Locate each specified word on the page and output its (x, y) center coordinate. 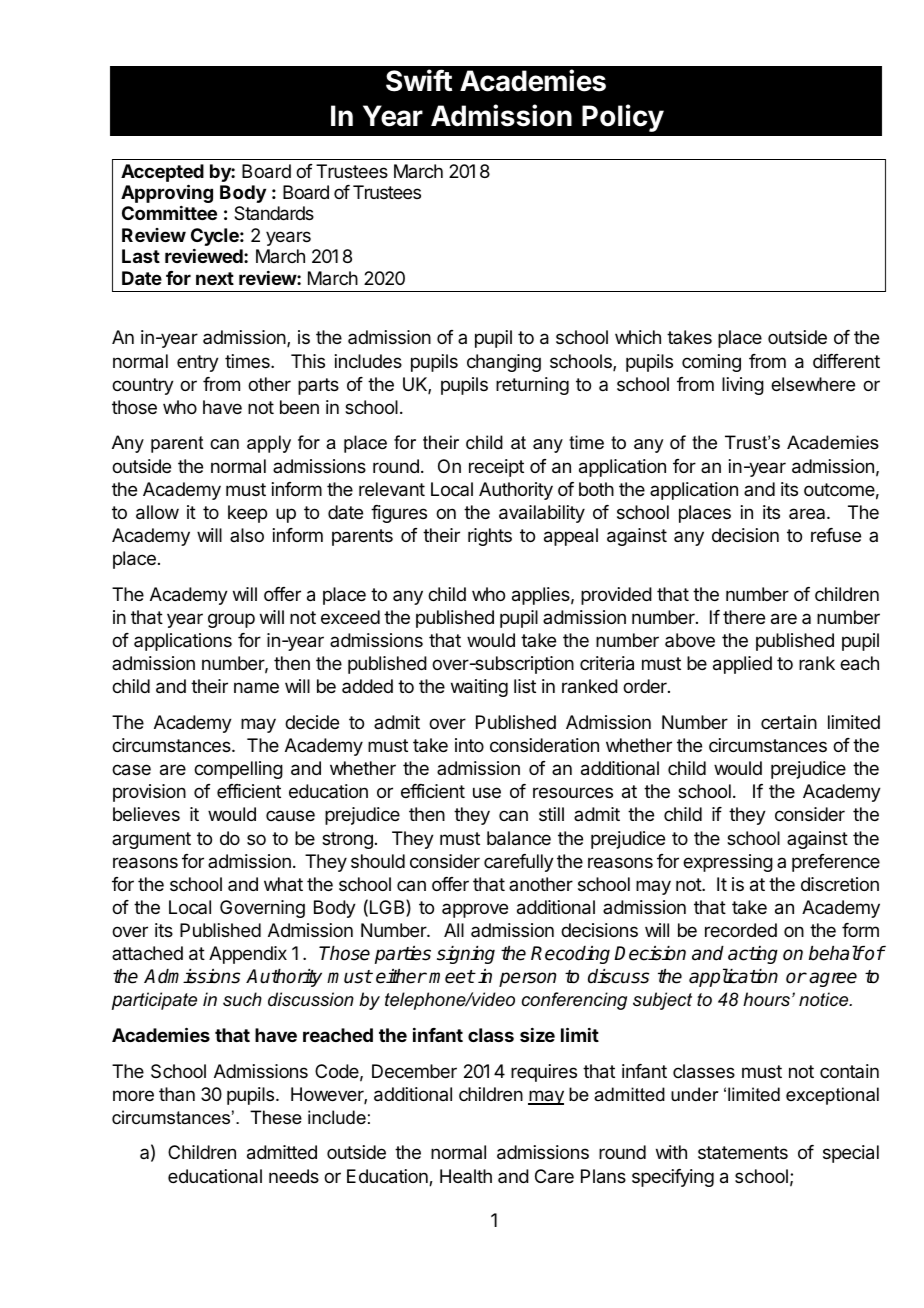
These (276, 1117)
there (744, 617)
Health (466, 1176)
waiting (479, 688)
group (231, 620)
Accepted (162, 174)
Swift (419, 80)
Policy (623, 118)
